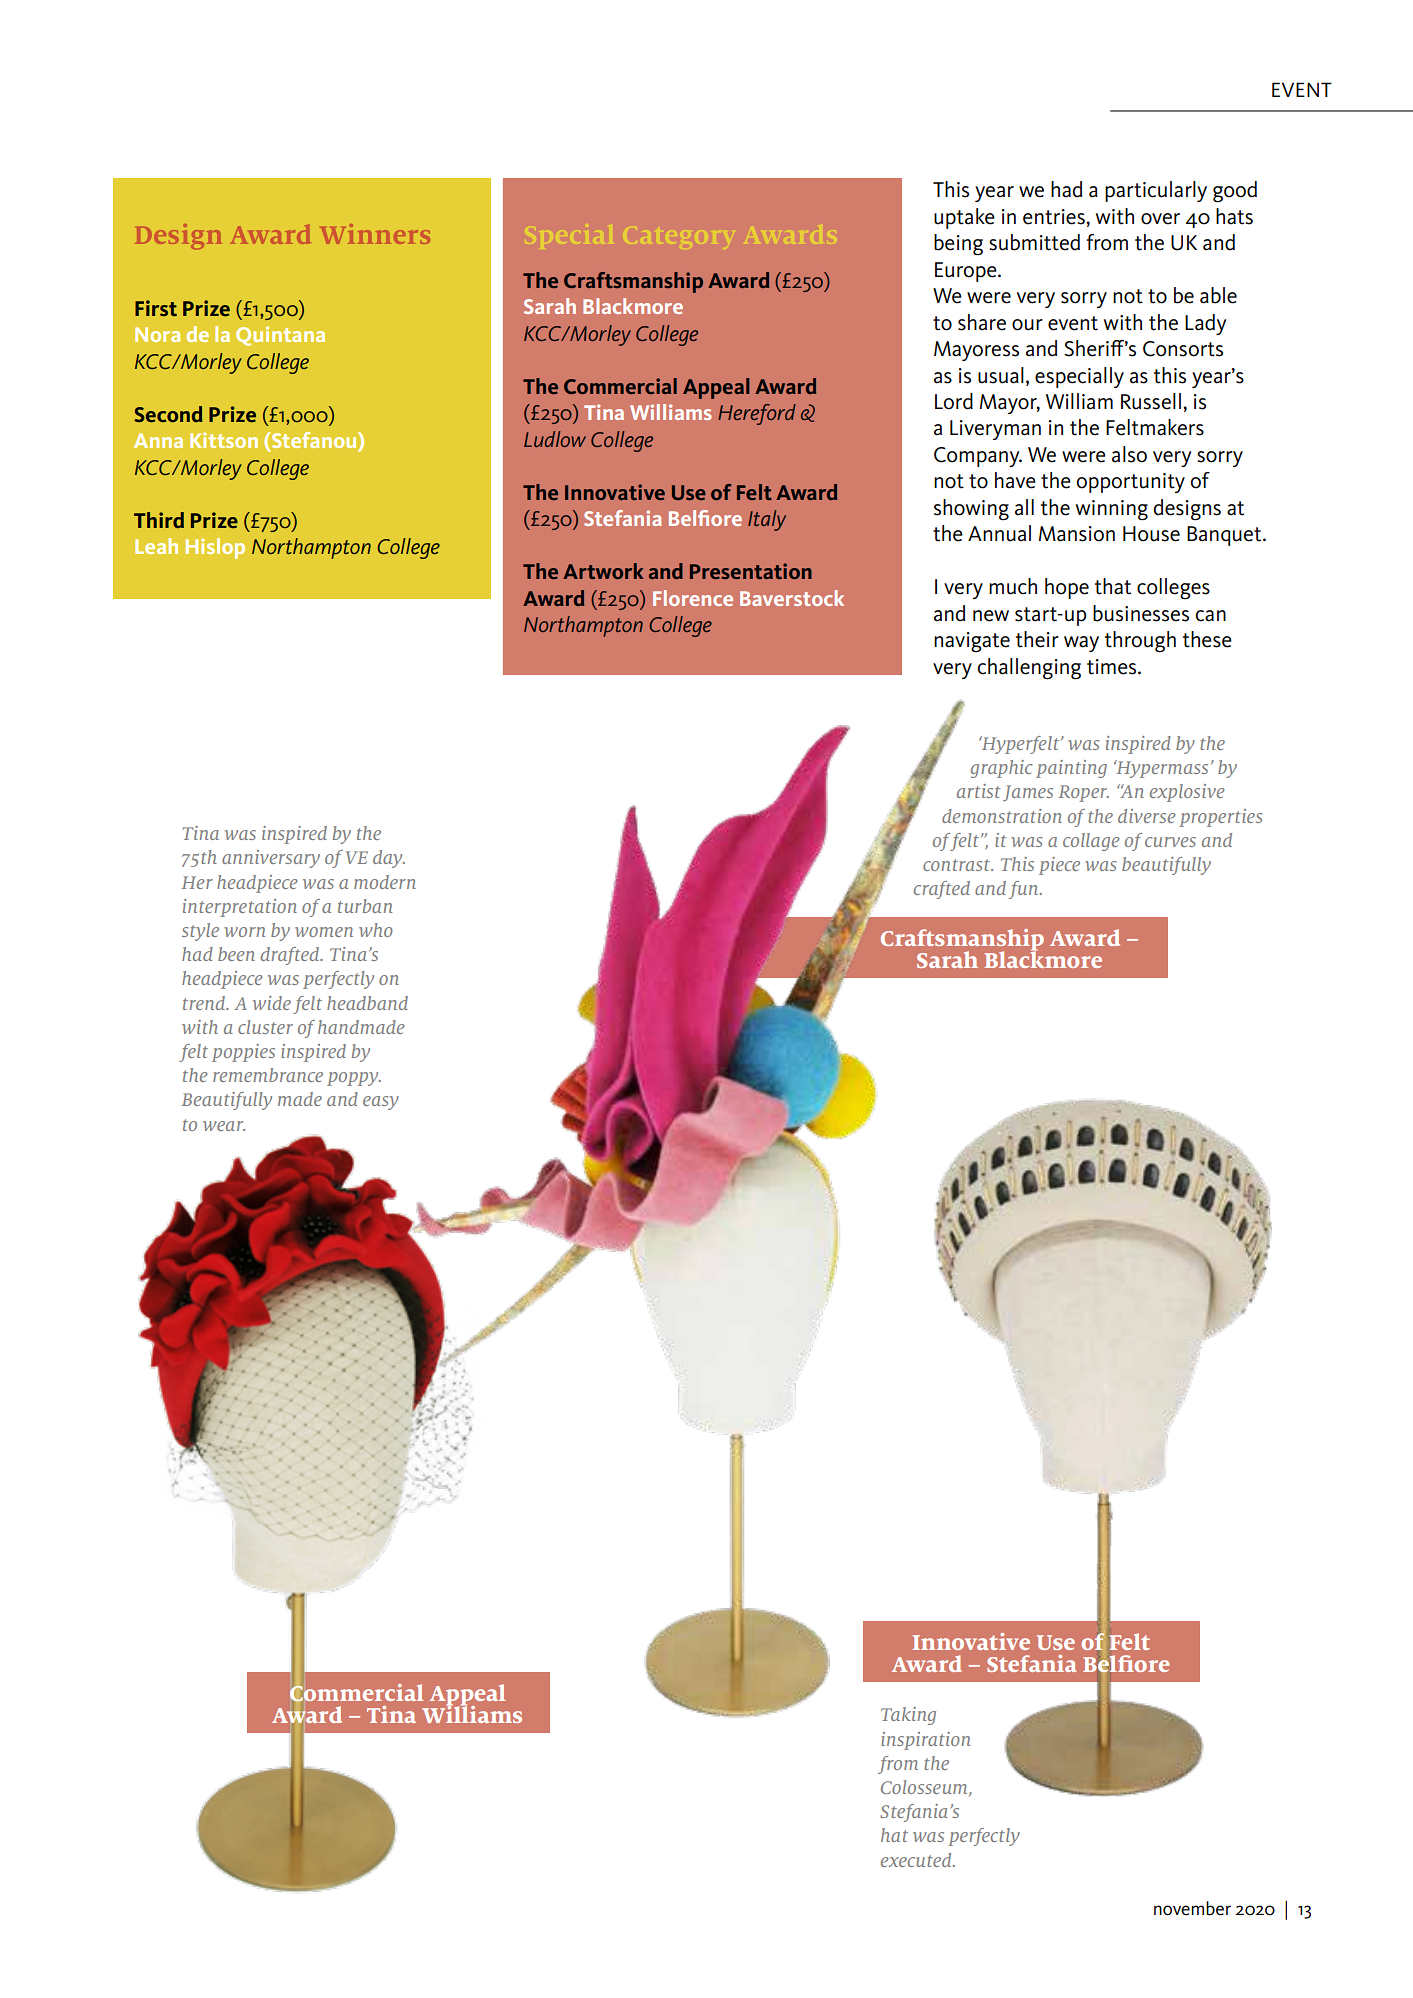  I want to click on november, so click(1192, 1908).
